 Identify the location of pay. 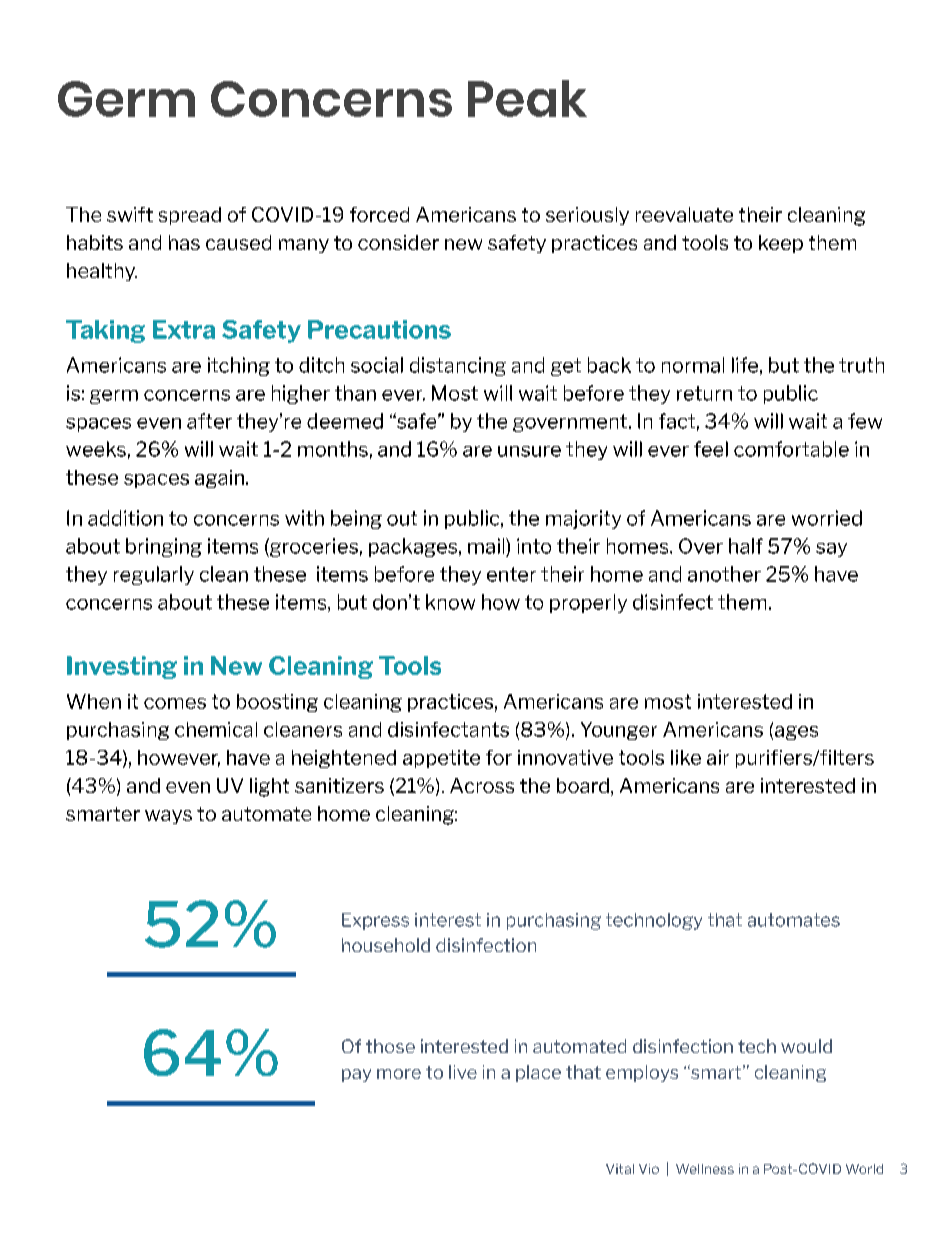
(356, 1075).
